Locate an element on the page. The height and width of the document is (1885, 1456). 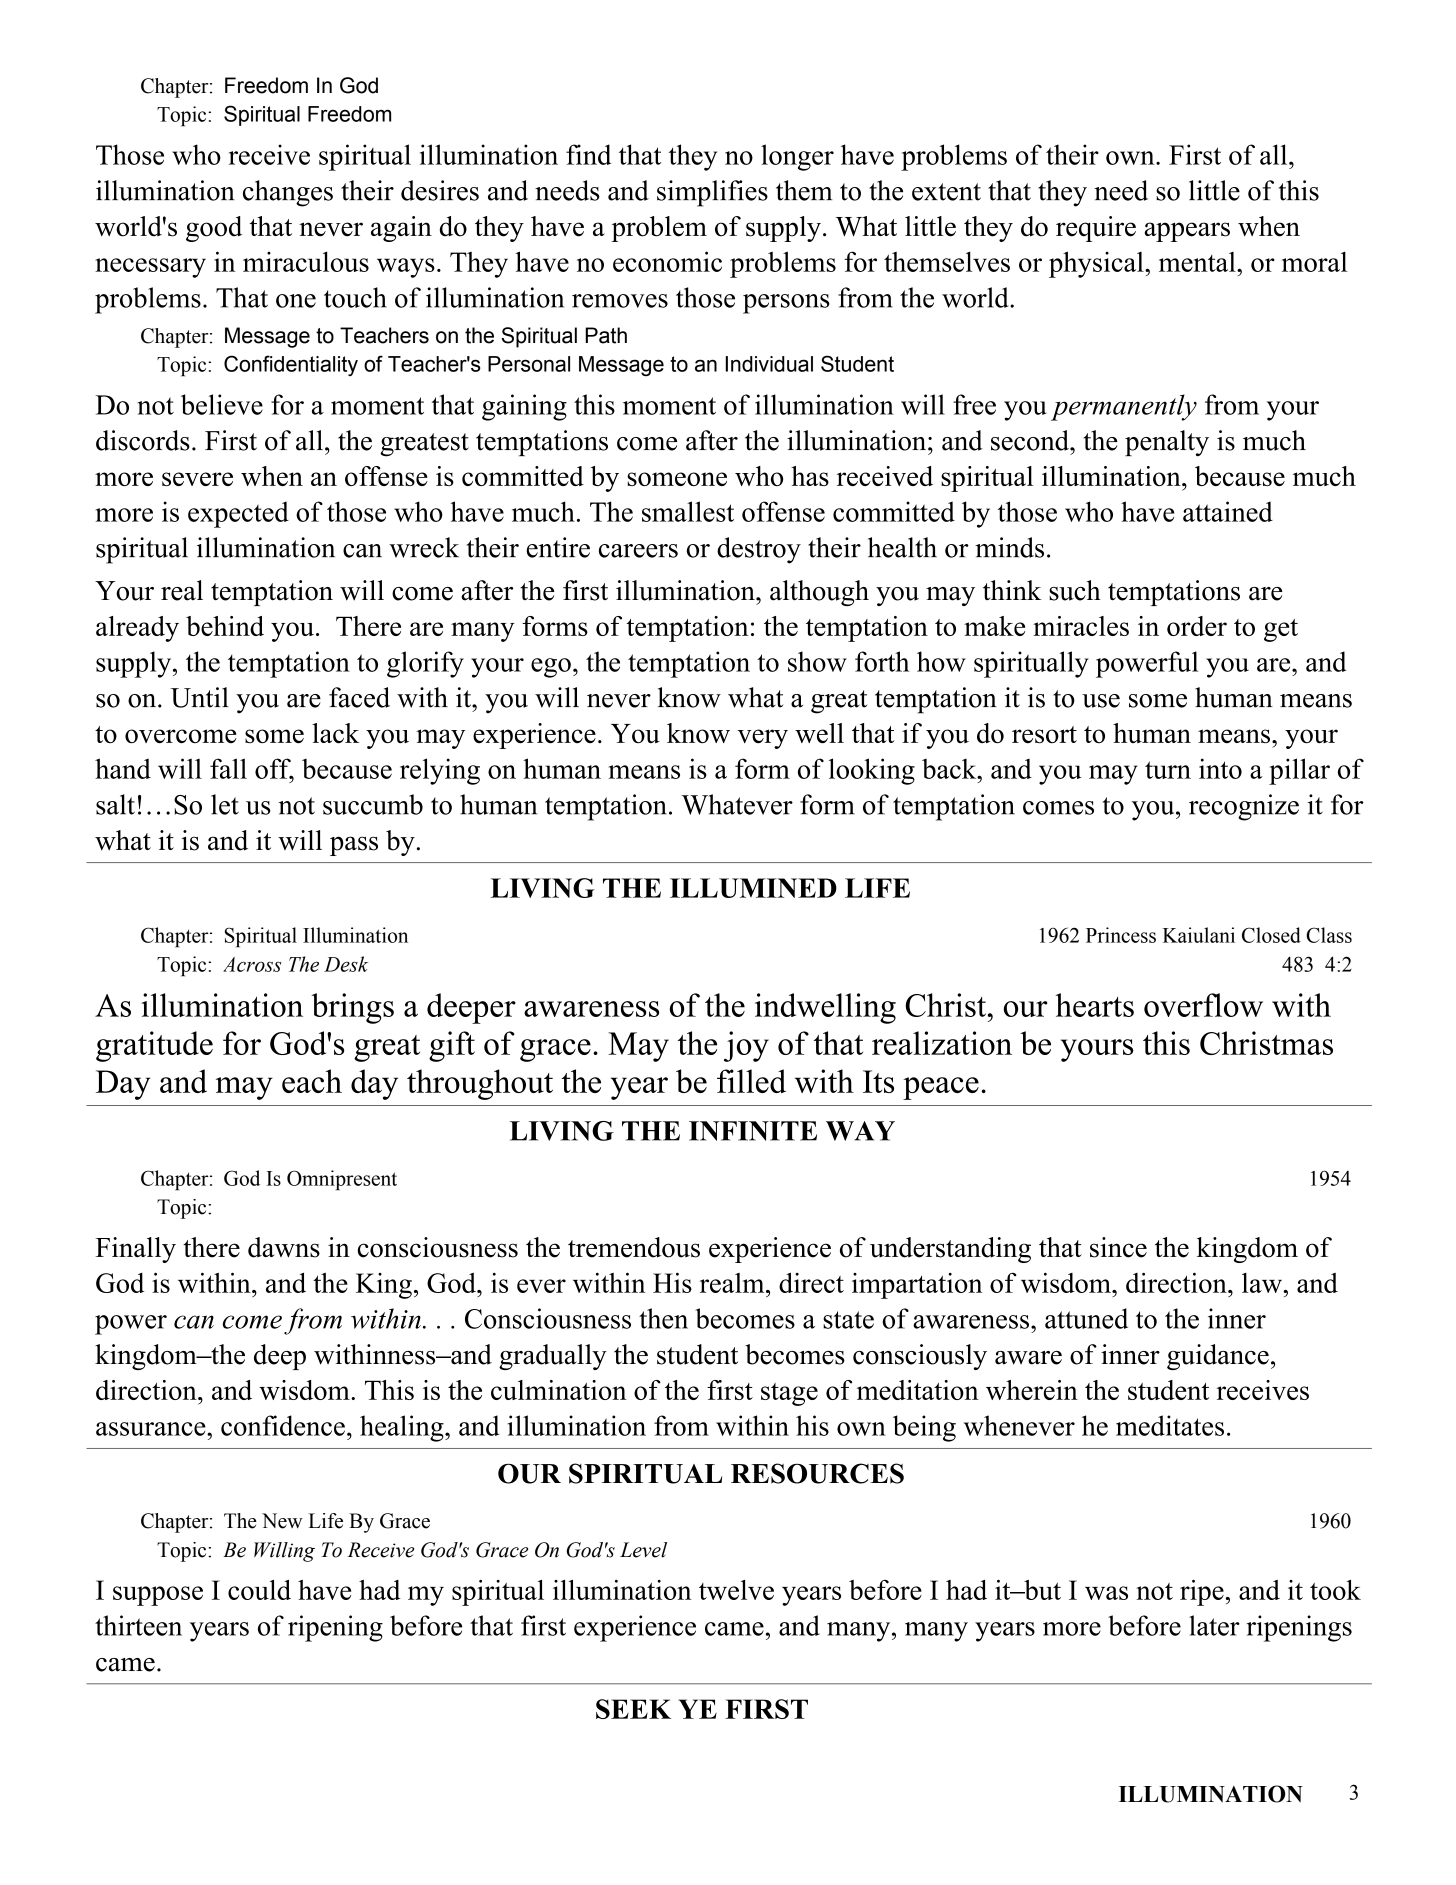
Until is located at coordinates (200, 697).
